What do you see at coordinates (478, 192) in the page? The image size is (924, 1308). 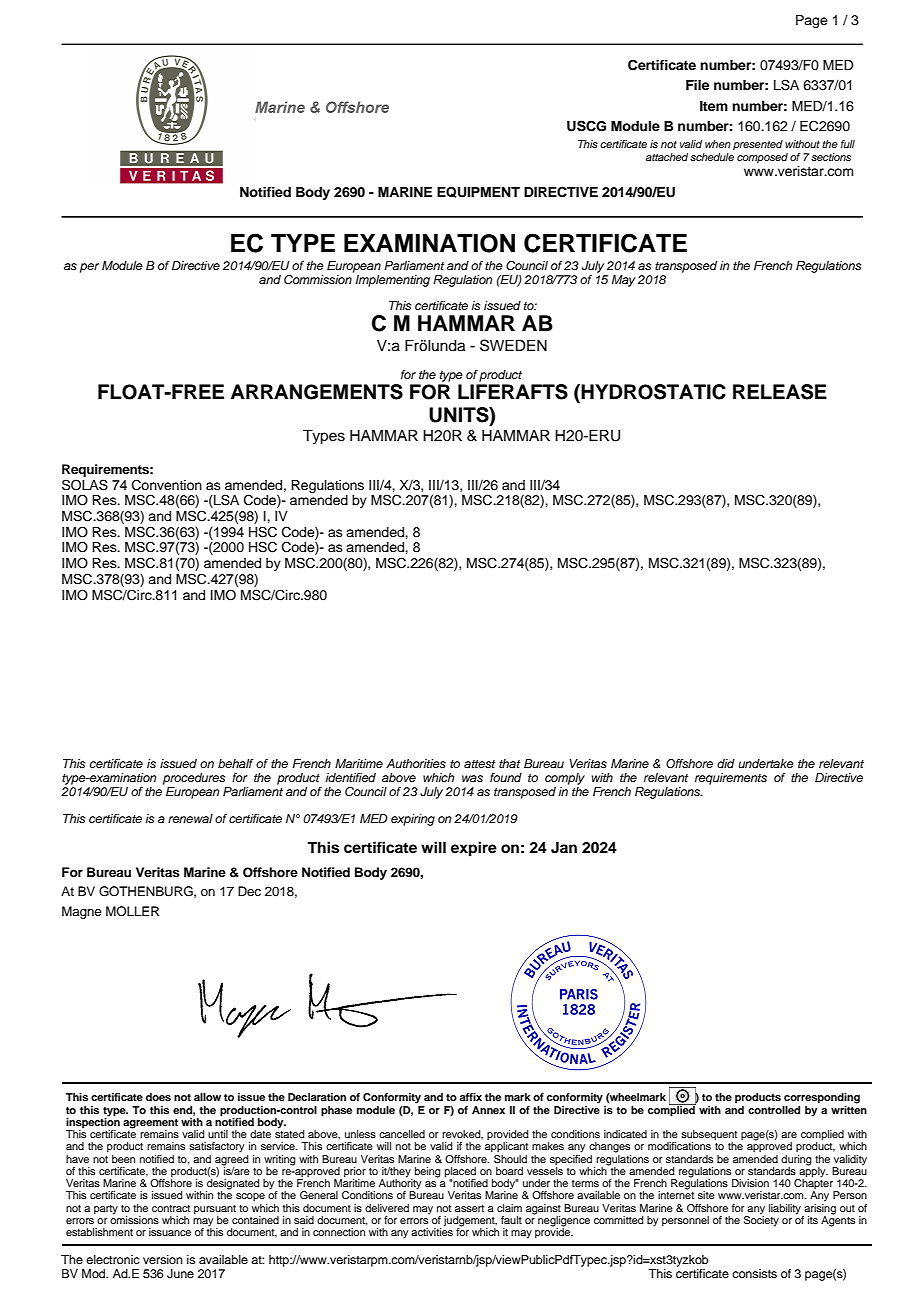 I see `EQUIPMENT` at bounding box center [478, 192].
